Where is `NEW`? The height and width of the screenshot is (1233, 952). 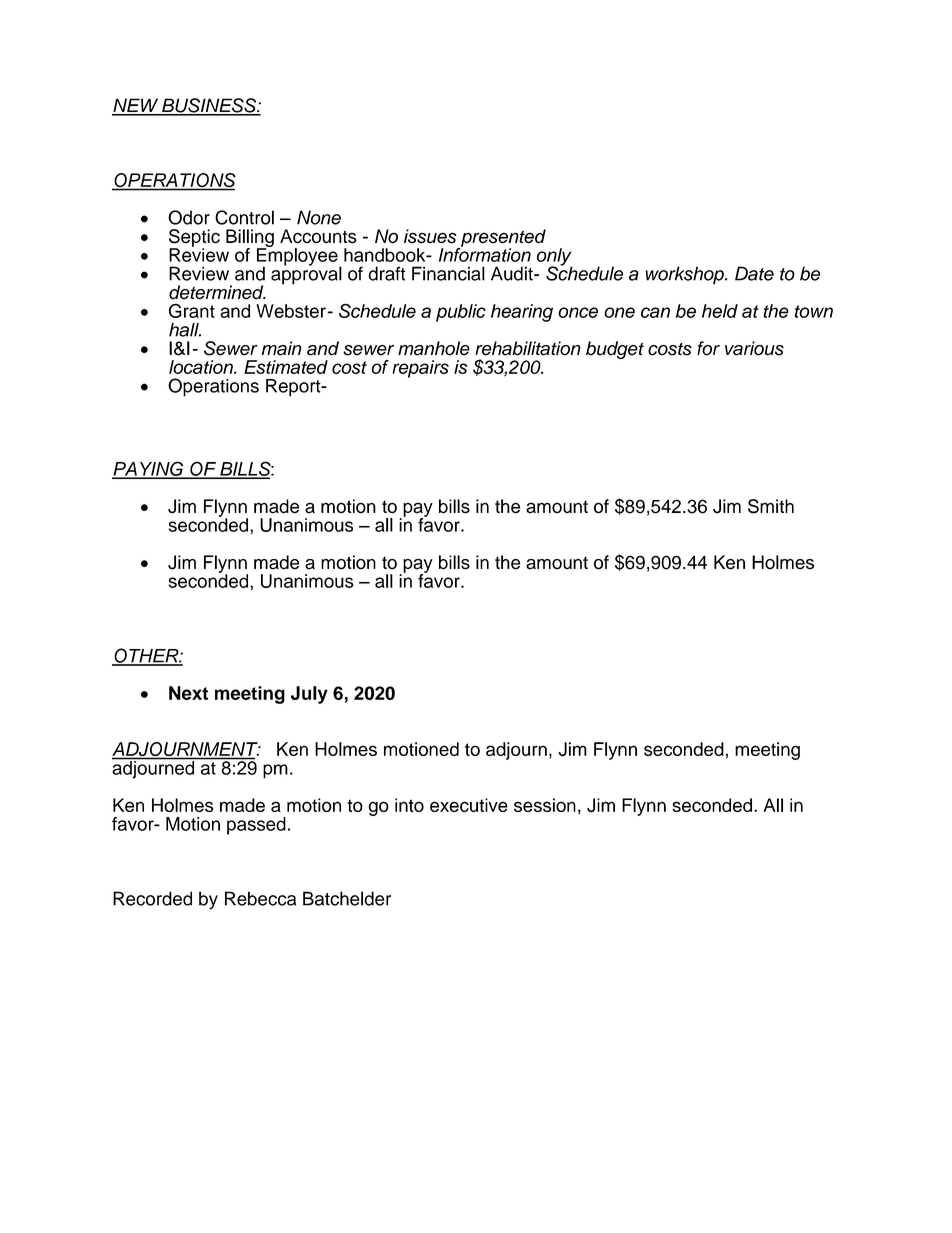 NEW is located at coordinates (136, 106).
